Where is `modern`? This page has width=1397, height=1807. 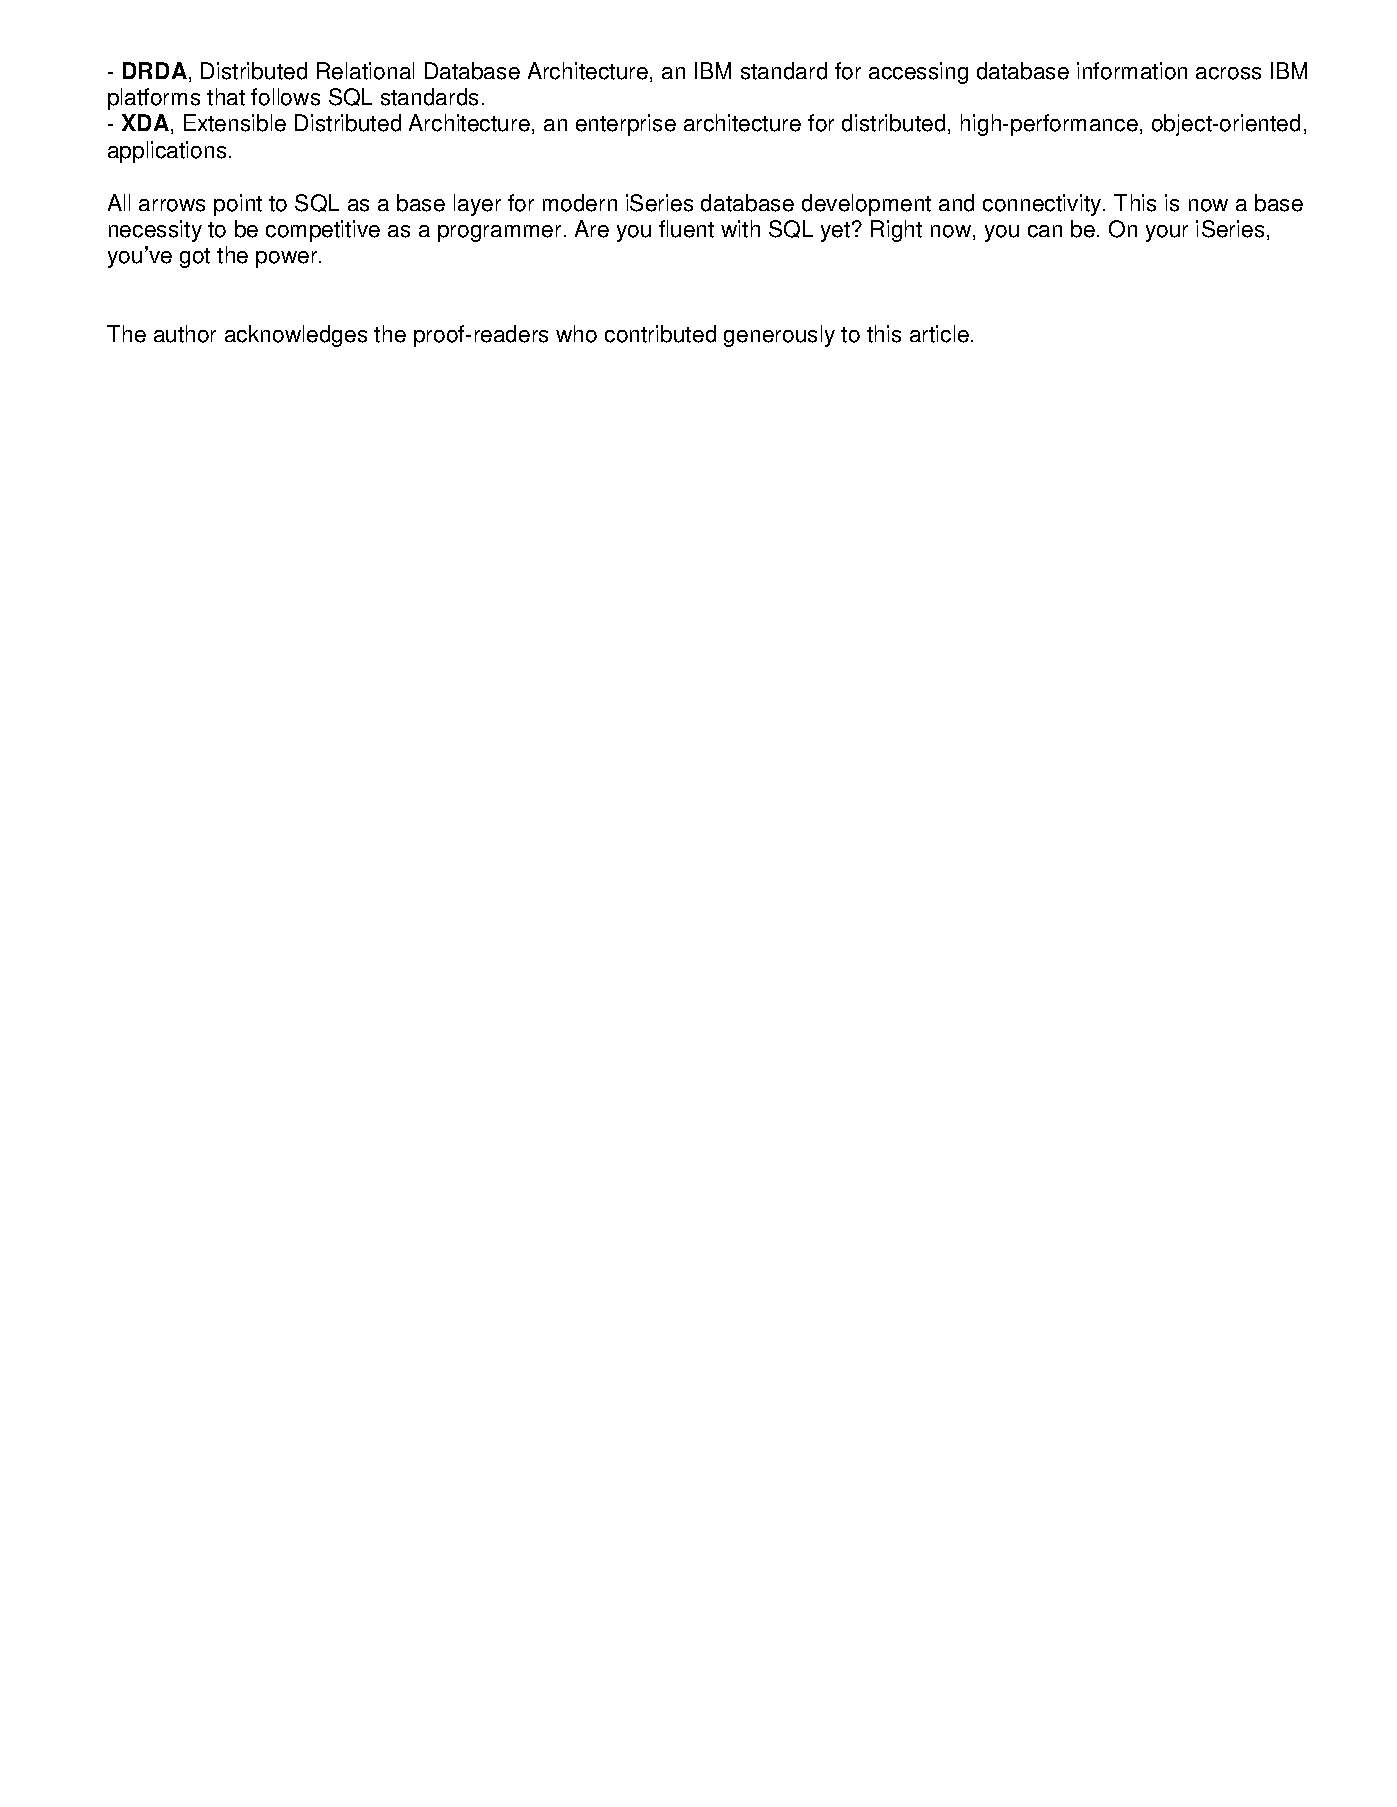 modern is located at coordinates (580, 203).
